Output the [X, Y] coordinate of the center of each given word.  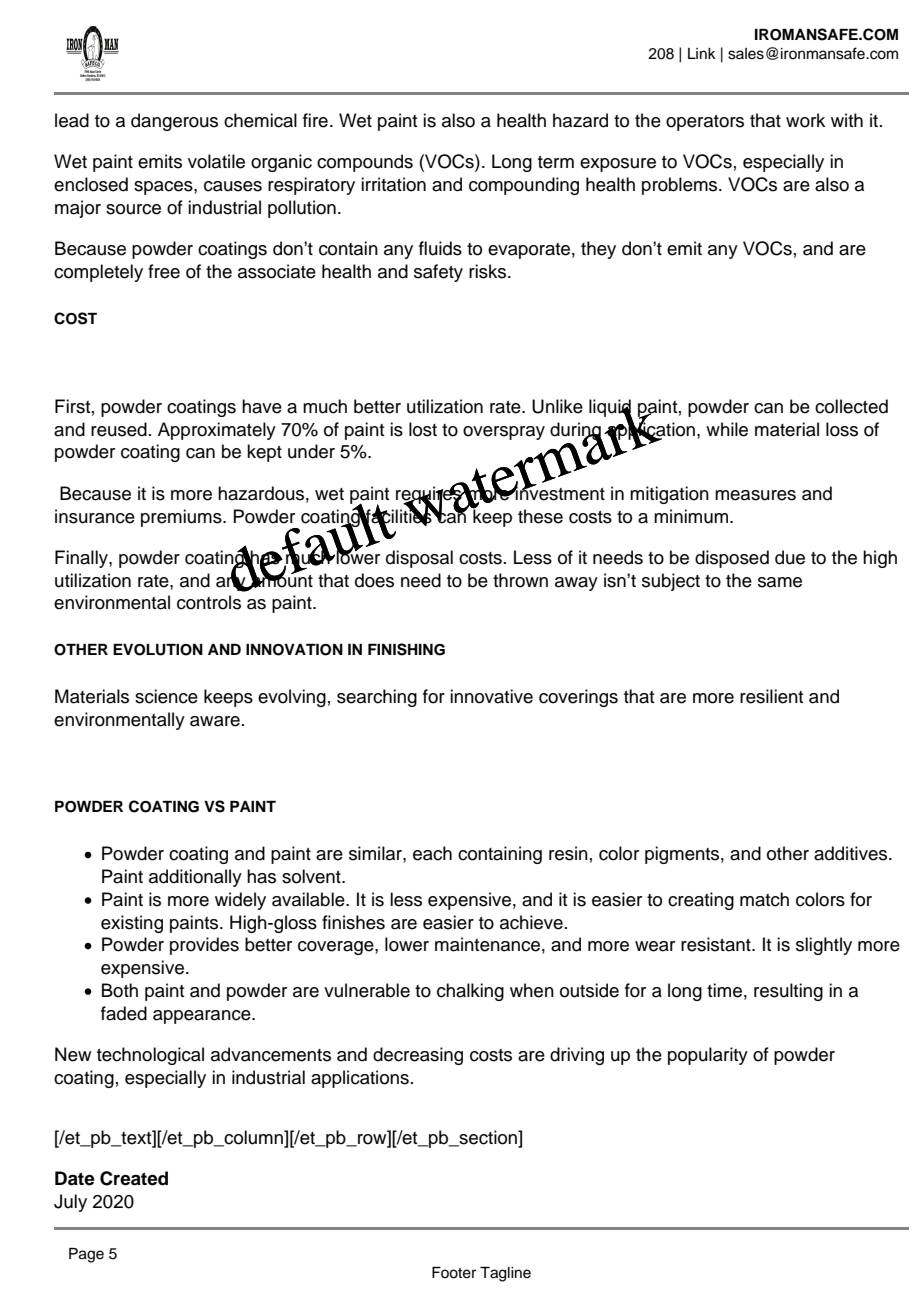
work [805, 120]
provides [204, 946]
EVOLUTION [158, 650]
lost [423, 429]
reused [119, 429]
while [727, 429]
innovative [491, 696]
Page [86, 1255]
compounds [365, 163]
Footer [454, 1273]
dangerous [174, 122]
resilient [771, 696]
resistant [717, 944]
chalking [470, 992]
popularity [708, 1056]
